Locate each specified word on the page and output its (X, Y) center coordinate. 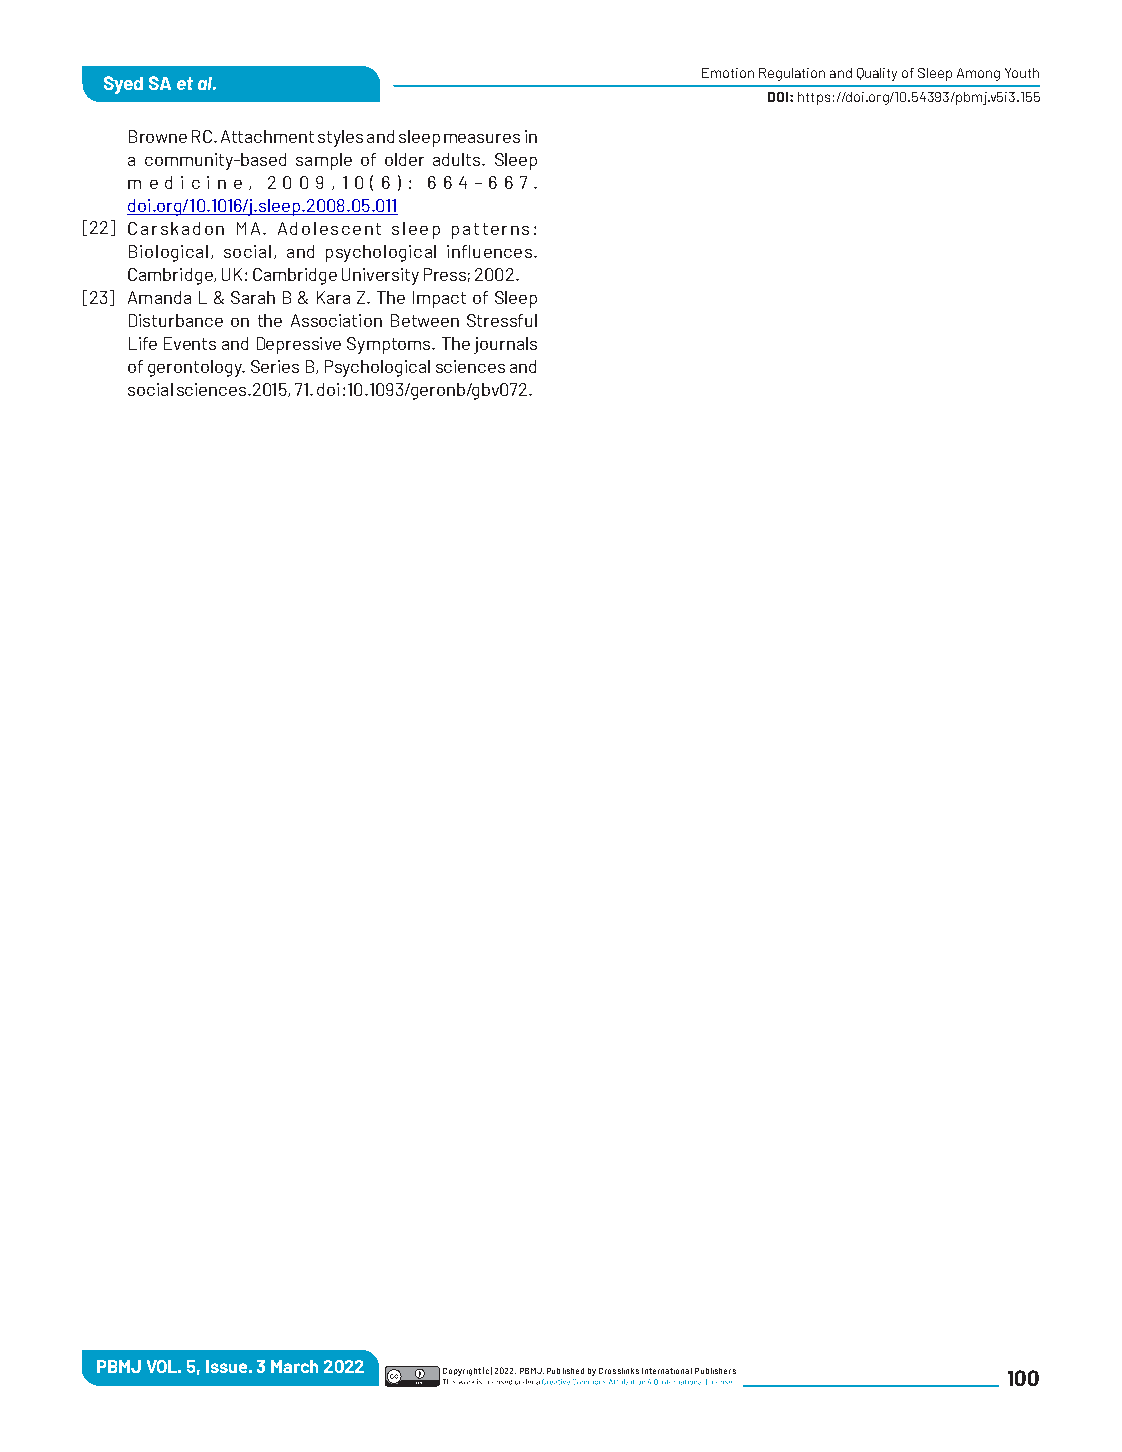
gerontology (196, 368)
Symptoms (390, 345)
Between (425, 320)
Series (275, 366)
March (294, 1366)
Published (565, 1371)
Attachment (267, 136)
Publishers (715, 1371)
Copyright (462, 1372)
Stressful (502, 320)
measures (482, 138)
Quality (877, 74)
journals (505, 345)
